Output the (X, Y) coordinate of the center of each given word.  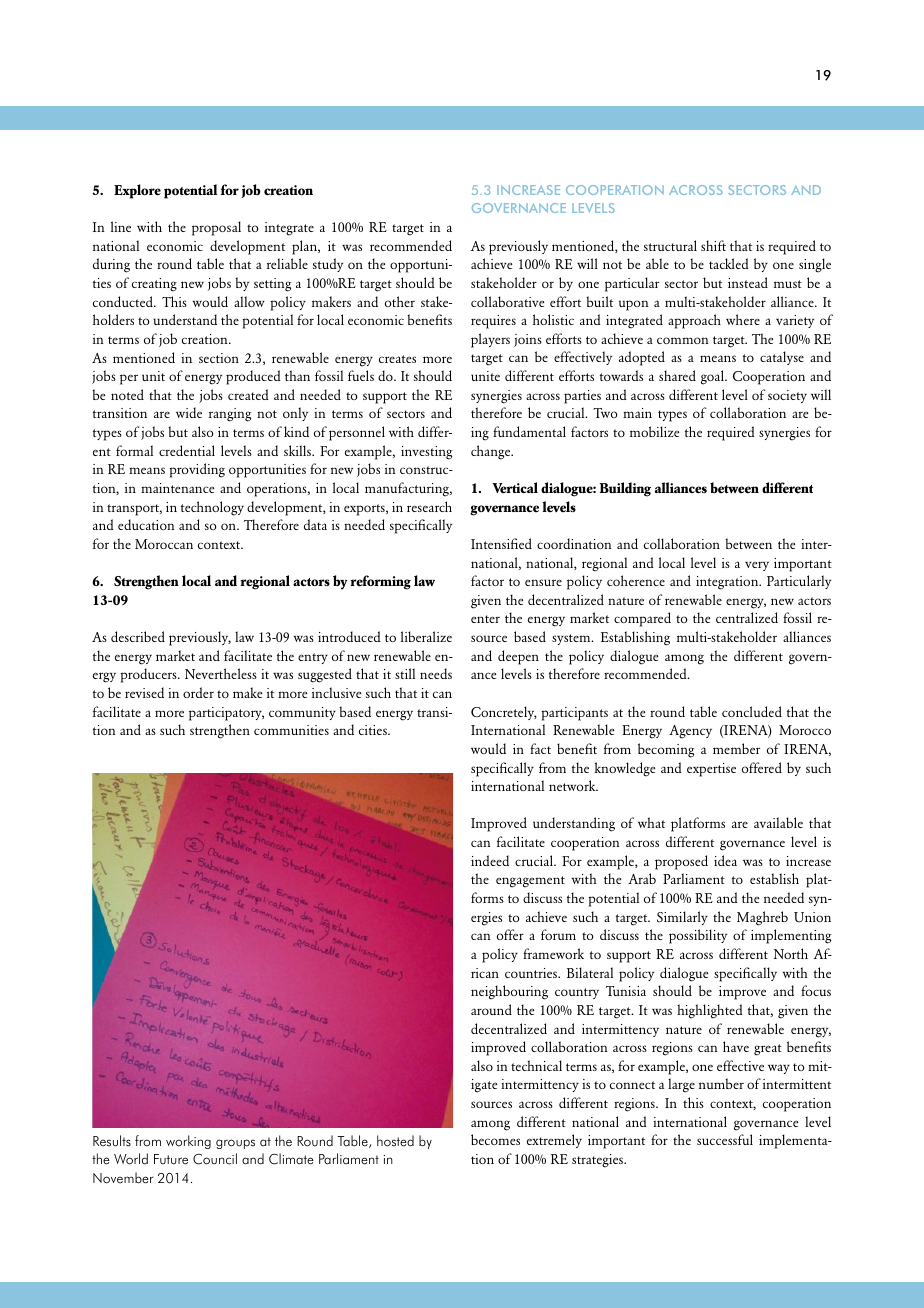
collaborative (507, 301)
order (198, 692)
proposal (216, 228)
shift (713, 245)
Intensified (501, 543)
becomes (495, 1139)
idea (725, 860)
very (757, 566)
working (188, 1142)
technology (212, 508)
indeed (490, 860)
